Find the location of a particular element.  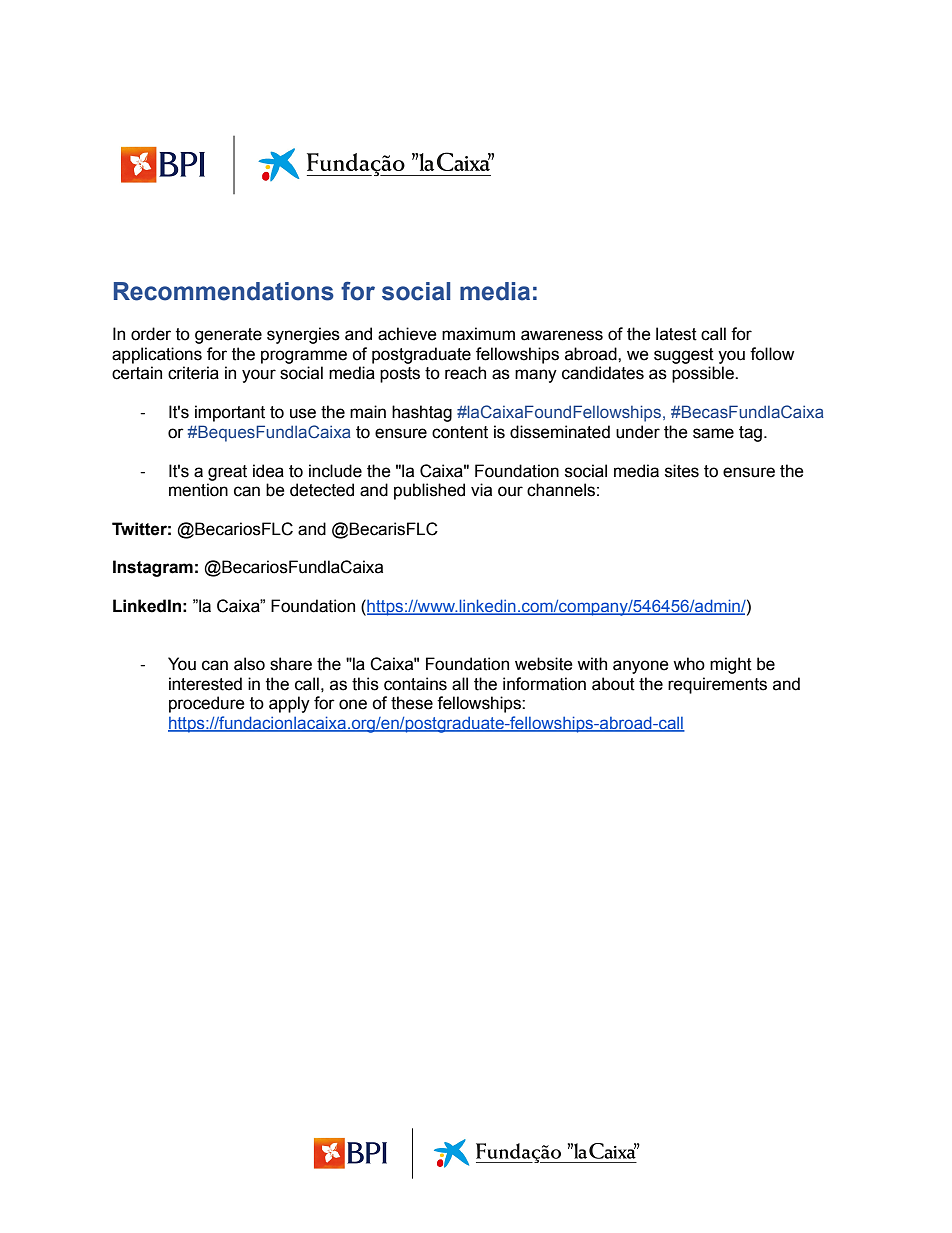

contains is located at coordinates (415, 684).
